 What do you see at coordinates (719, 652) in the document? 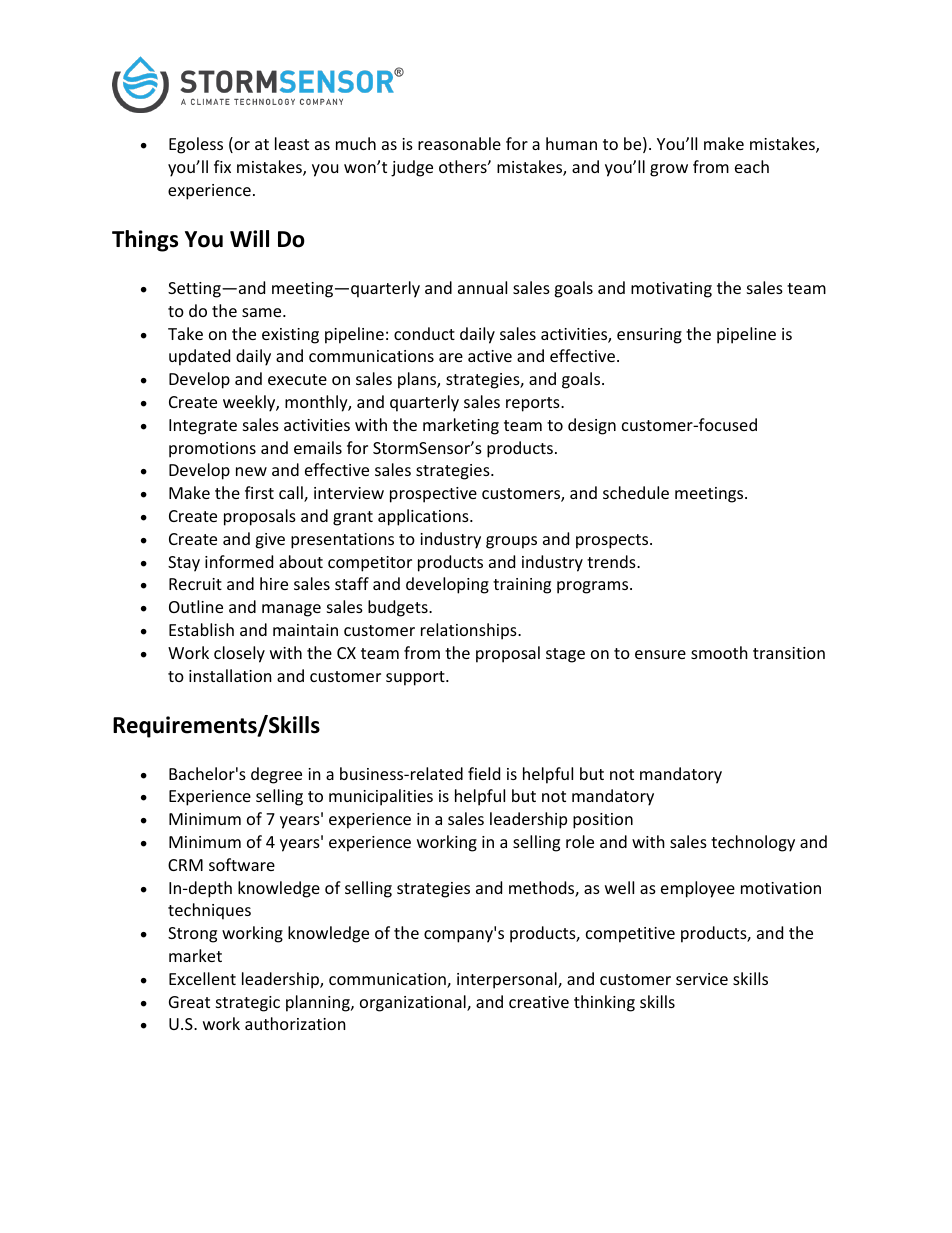
I see `smooth` at bounding box center [719, 652].
